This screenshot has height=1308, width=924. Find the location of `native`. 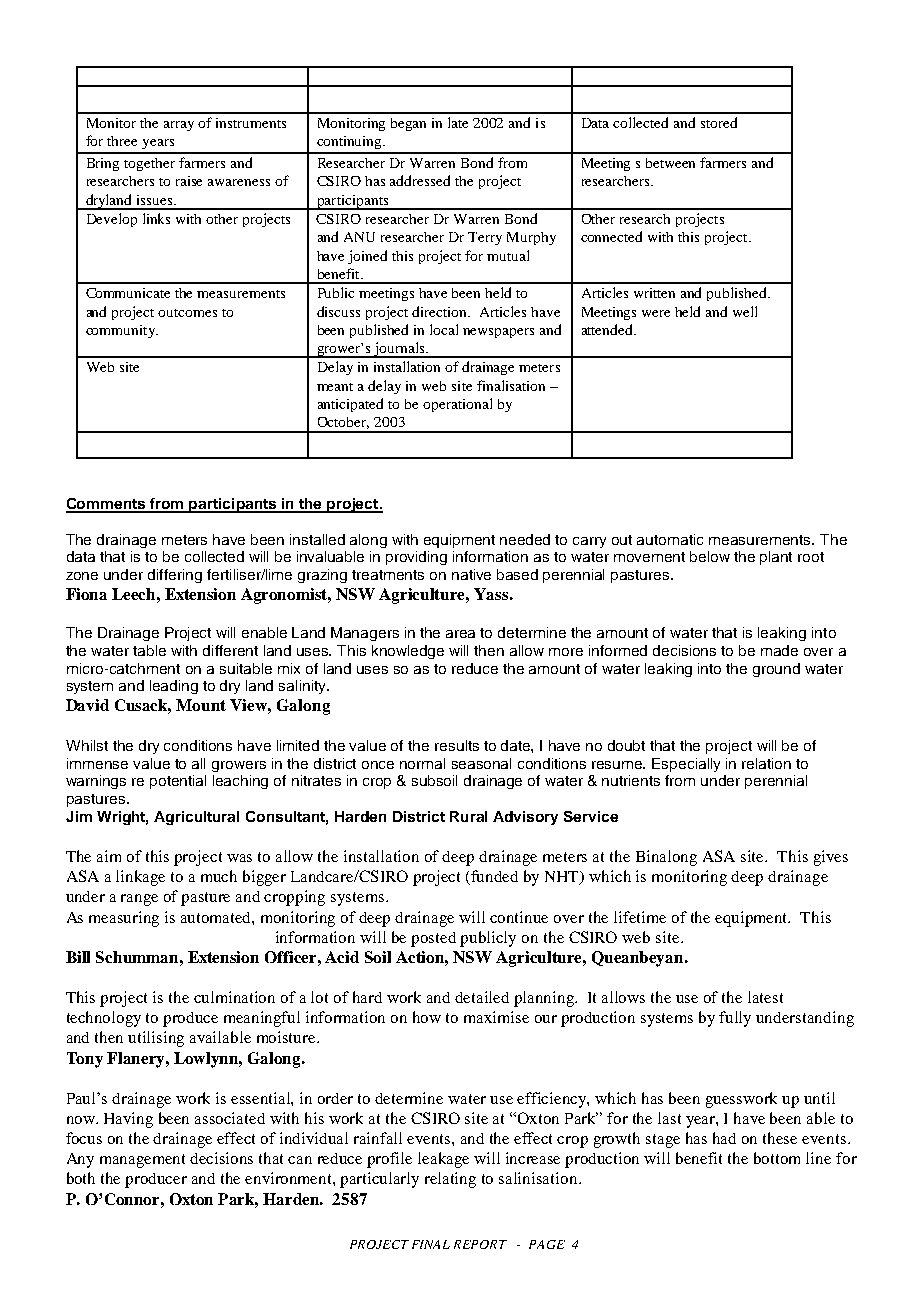

native is located at coordinates (471, 574).
